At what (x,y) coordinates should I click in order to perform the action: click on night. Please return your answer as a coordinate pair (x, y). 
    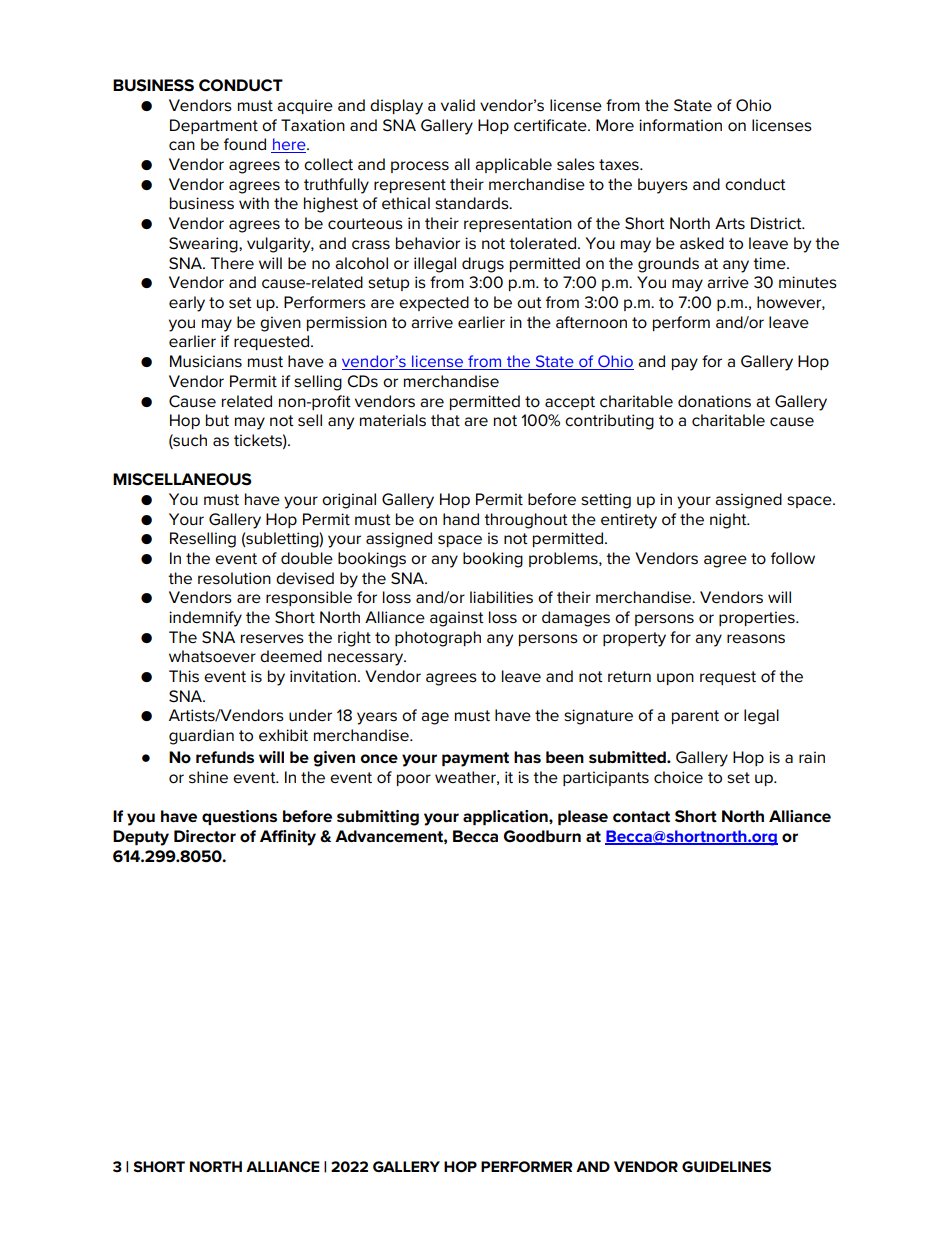
    Looking at the image, I should click on (729, 521).
